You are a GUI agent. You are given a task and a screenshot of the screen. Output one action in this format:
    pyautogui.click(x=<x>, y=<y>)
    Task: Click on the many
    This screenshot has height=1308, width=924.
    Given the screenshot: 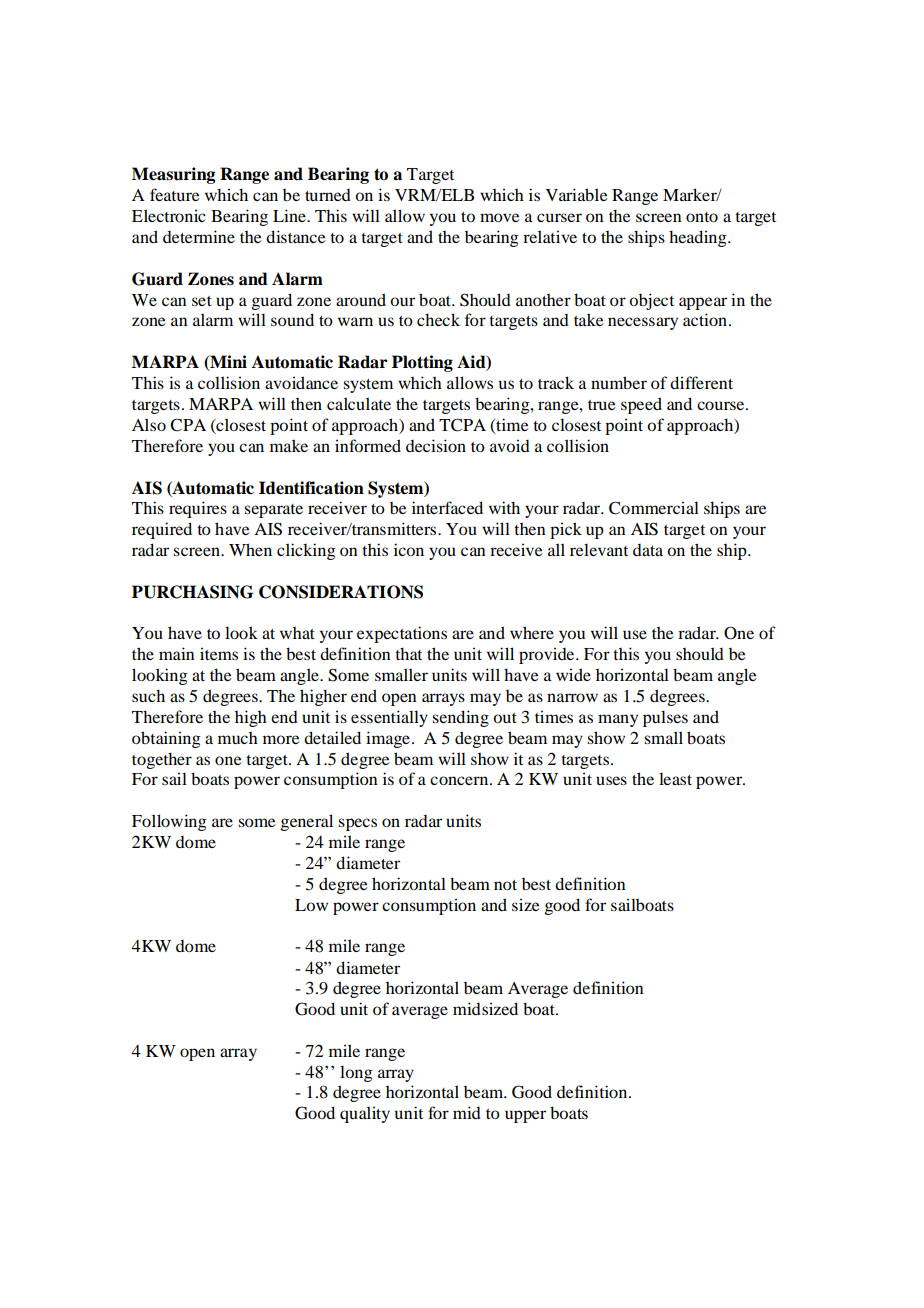 What is the action you would take?
    pyautogui.click(x=618, y=720)
